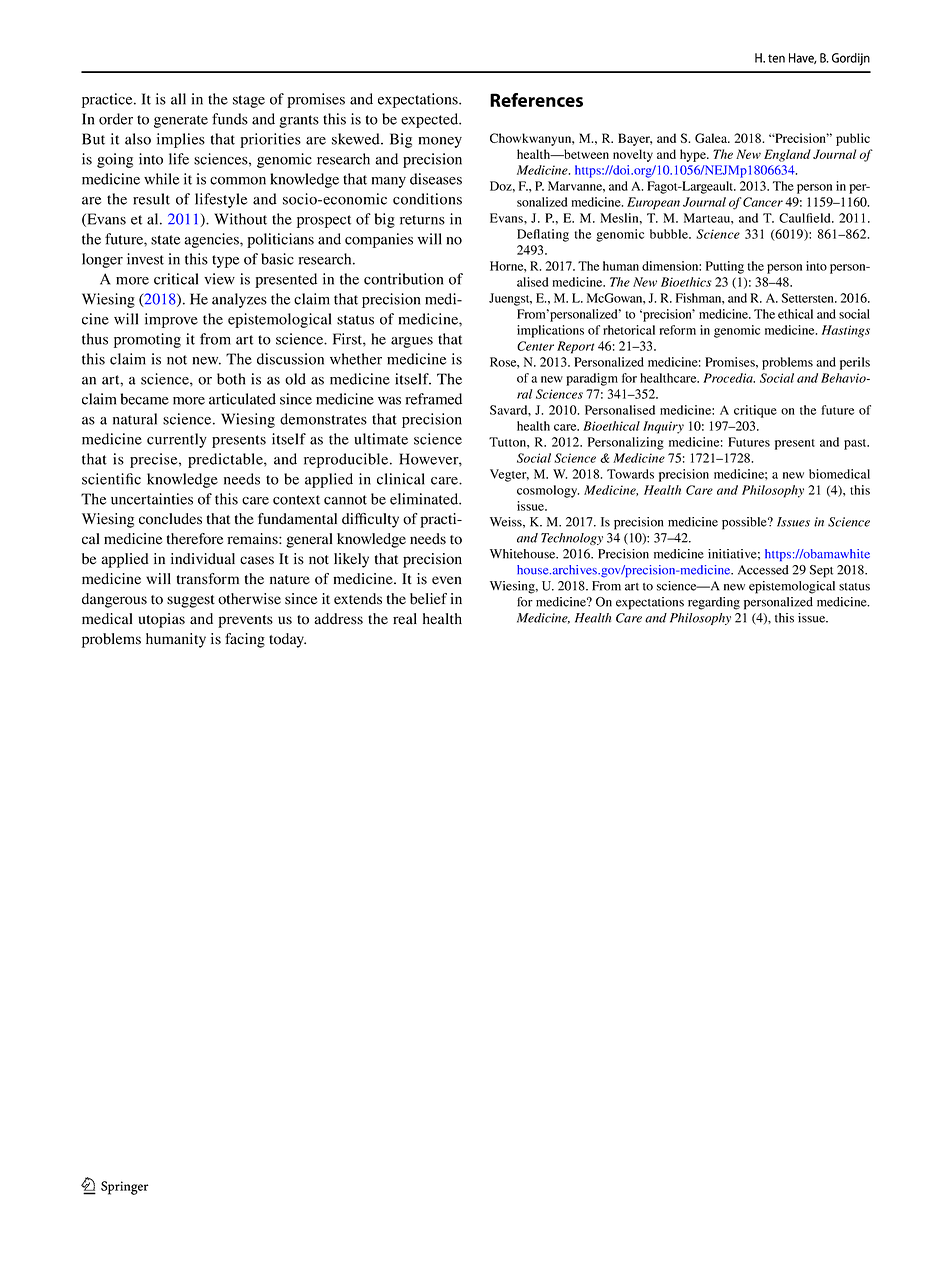 This screenshot has height=1265, width=952. I want to click on Galea, so click(712, 138).
